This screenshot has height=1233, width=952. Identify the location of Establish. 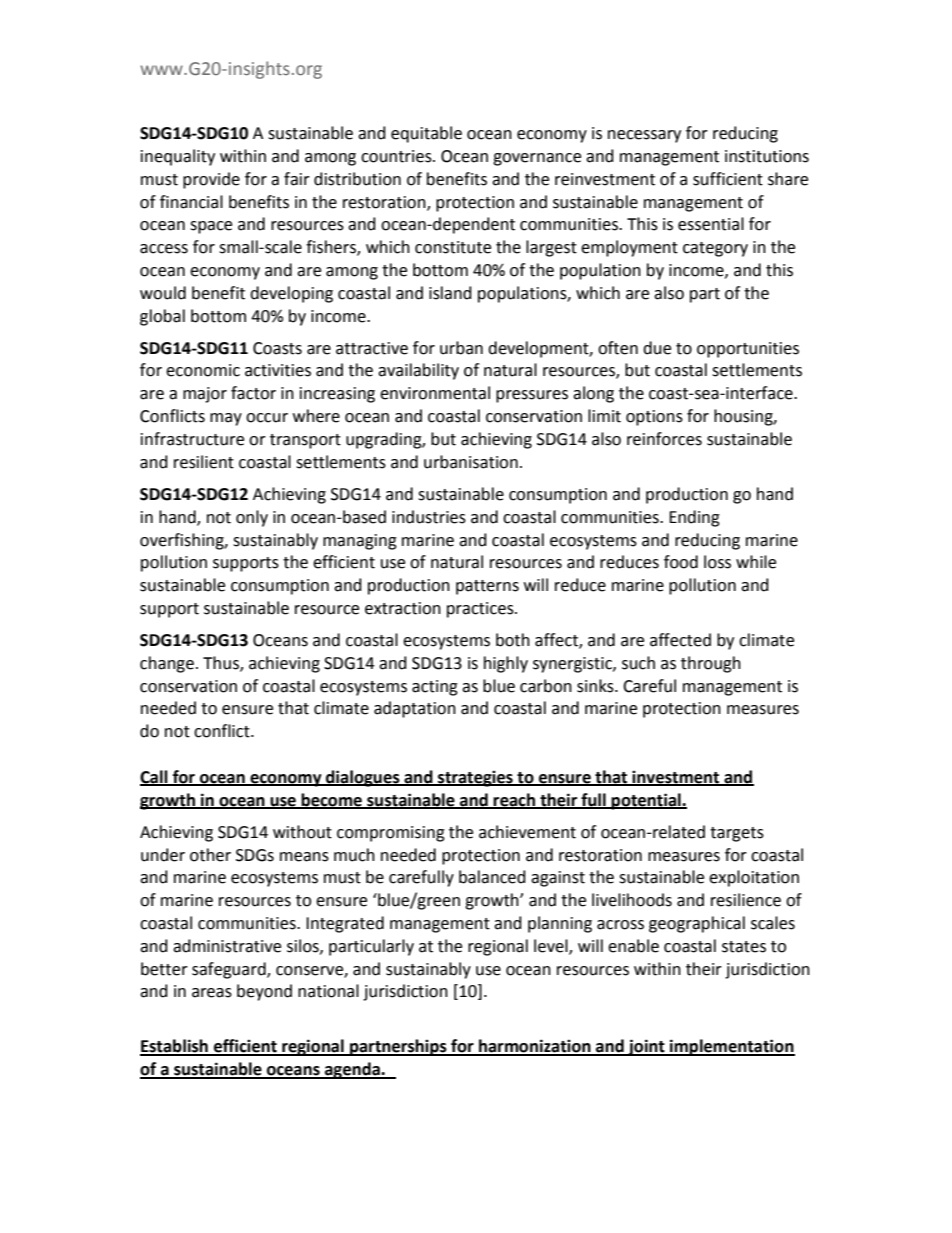
(175, 1047).
